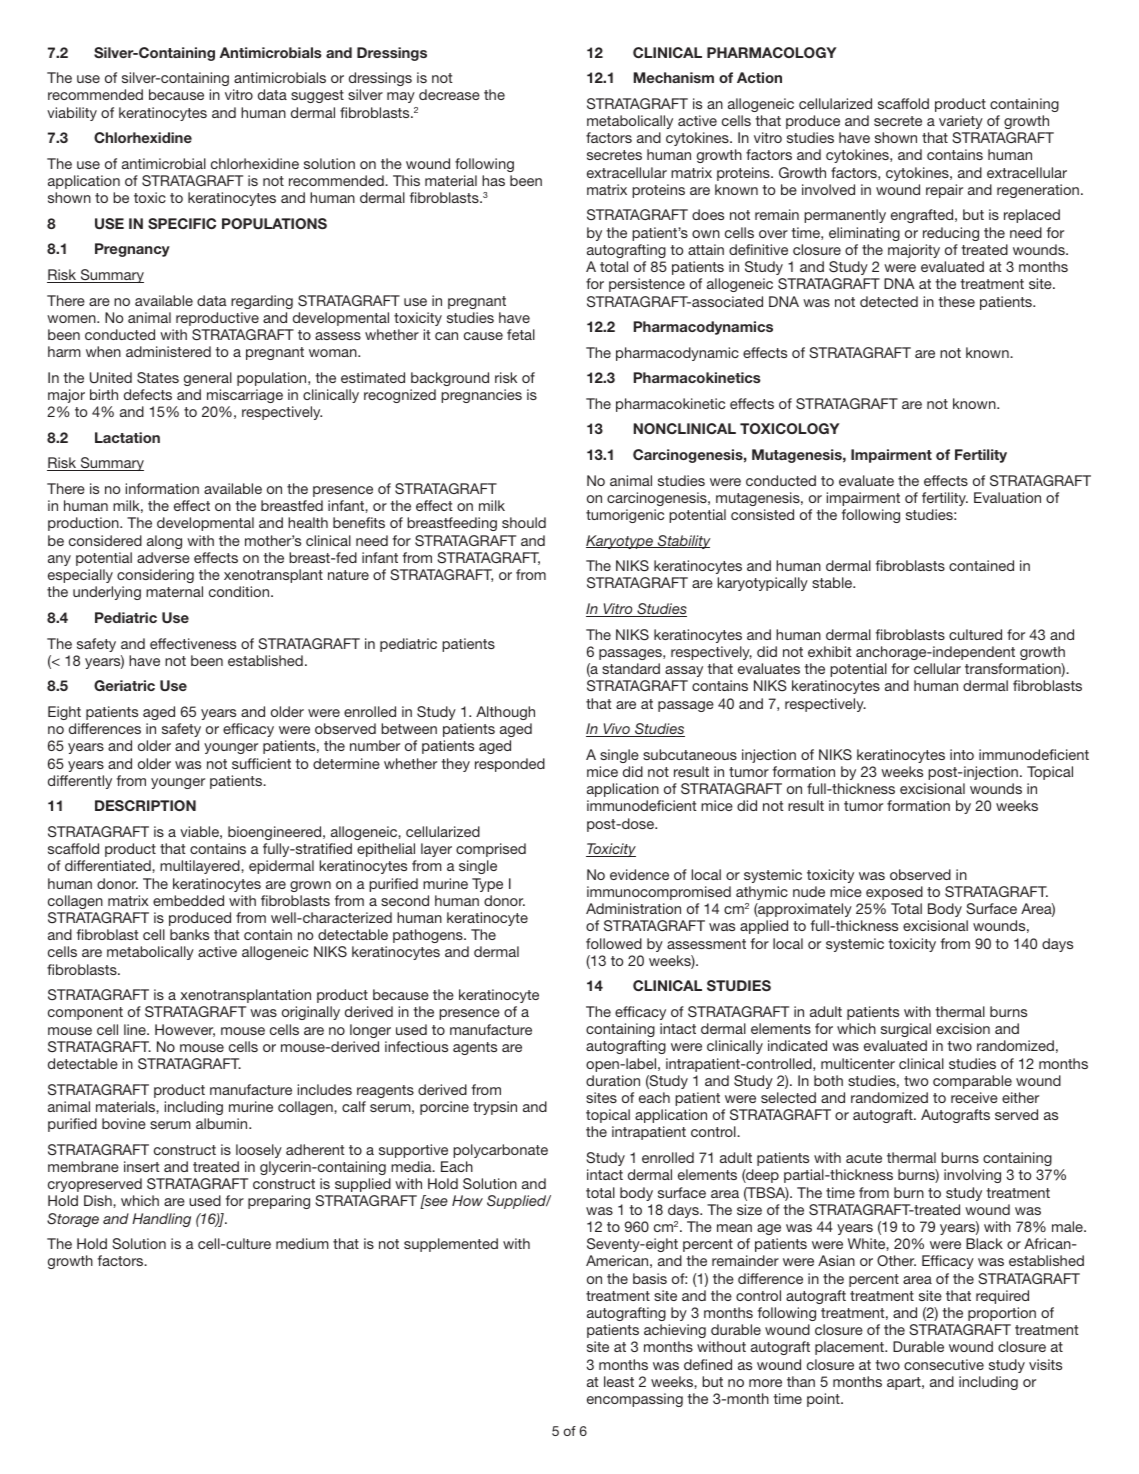  What do you see at coordinates (481, 396) in the screenshot?
I see `pregnancies` at bounding box center [481, 396].
